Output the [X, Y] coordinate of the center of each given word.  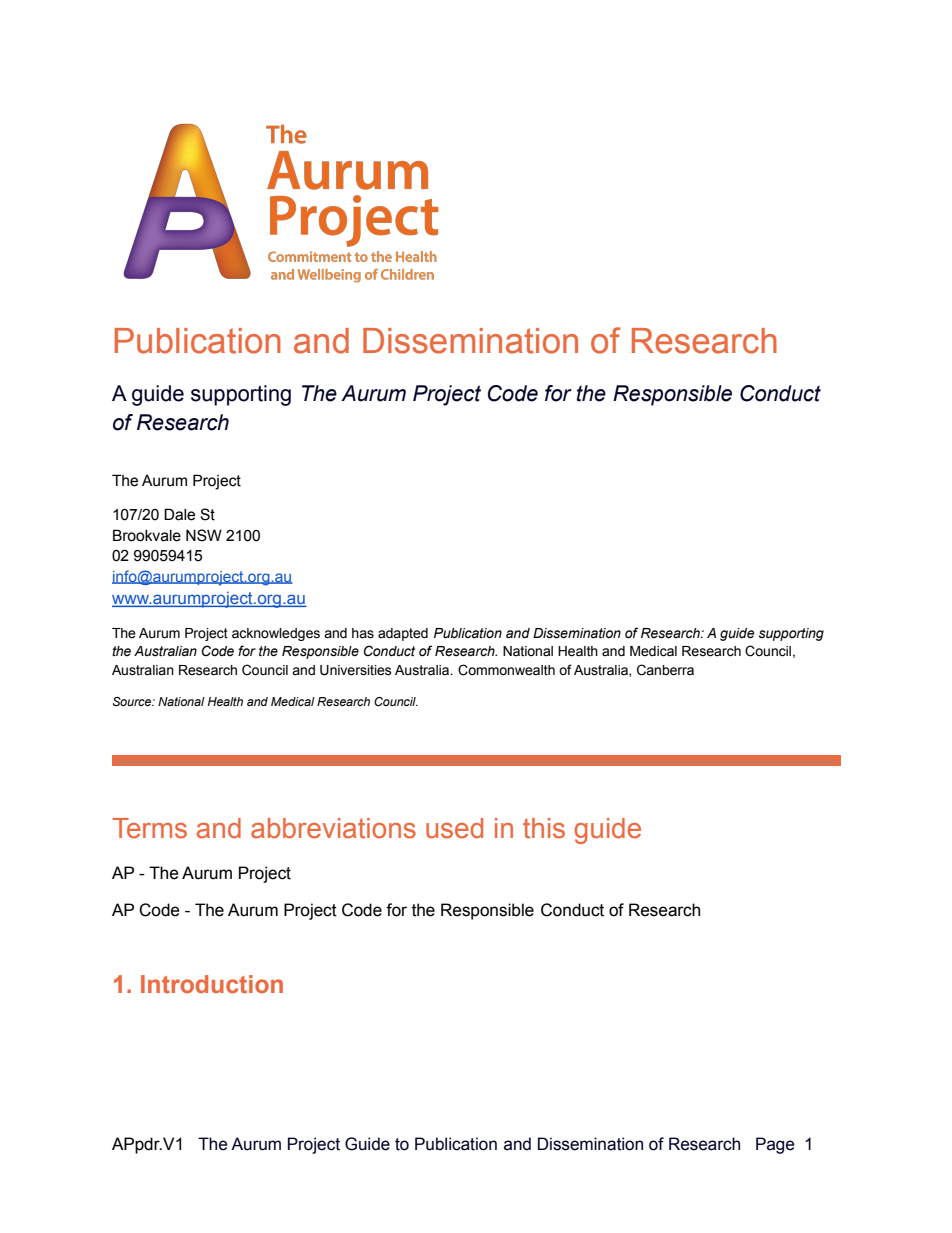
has [363, 633]
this [544, 828]
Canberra [665, 670]
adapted [403, 634]
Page [775, 1145]
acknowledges [276, 634]
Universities [356, 670]
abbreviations [333, 828]
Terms [150, 828]
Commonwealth [506, 670]
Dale [179, 514]
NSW [204, 535]
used [454, 828]
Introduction [212, 984]
